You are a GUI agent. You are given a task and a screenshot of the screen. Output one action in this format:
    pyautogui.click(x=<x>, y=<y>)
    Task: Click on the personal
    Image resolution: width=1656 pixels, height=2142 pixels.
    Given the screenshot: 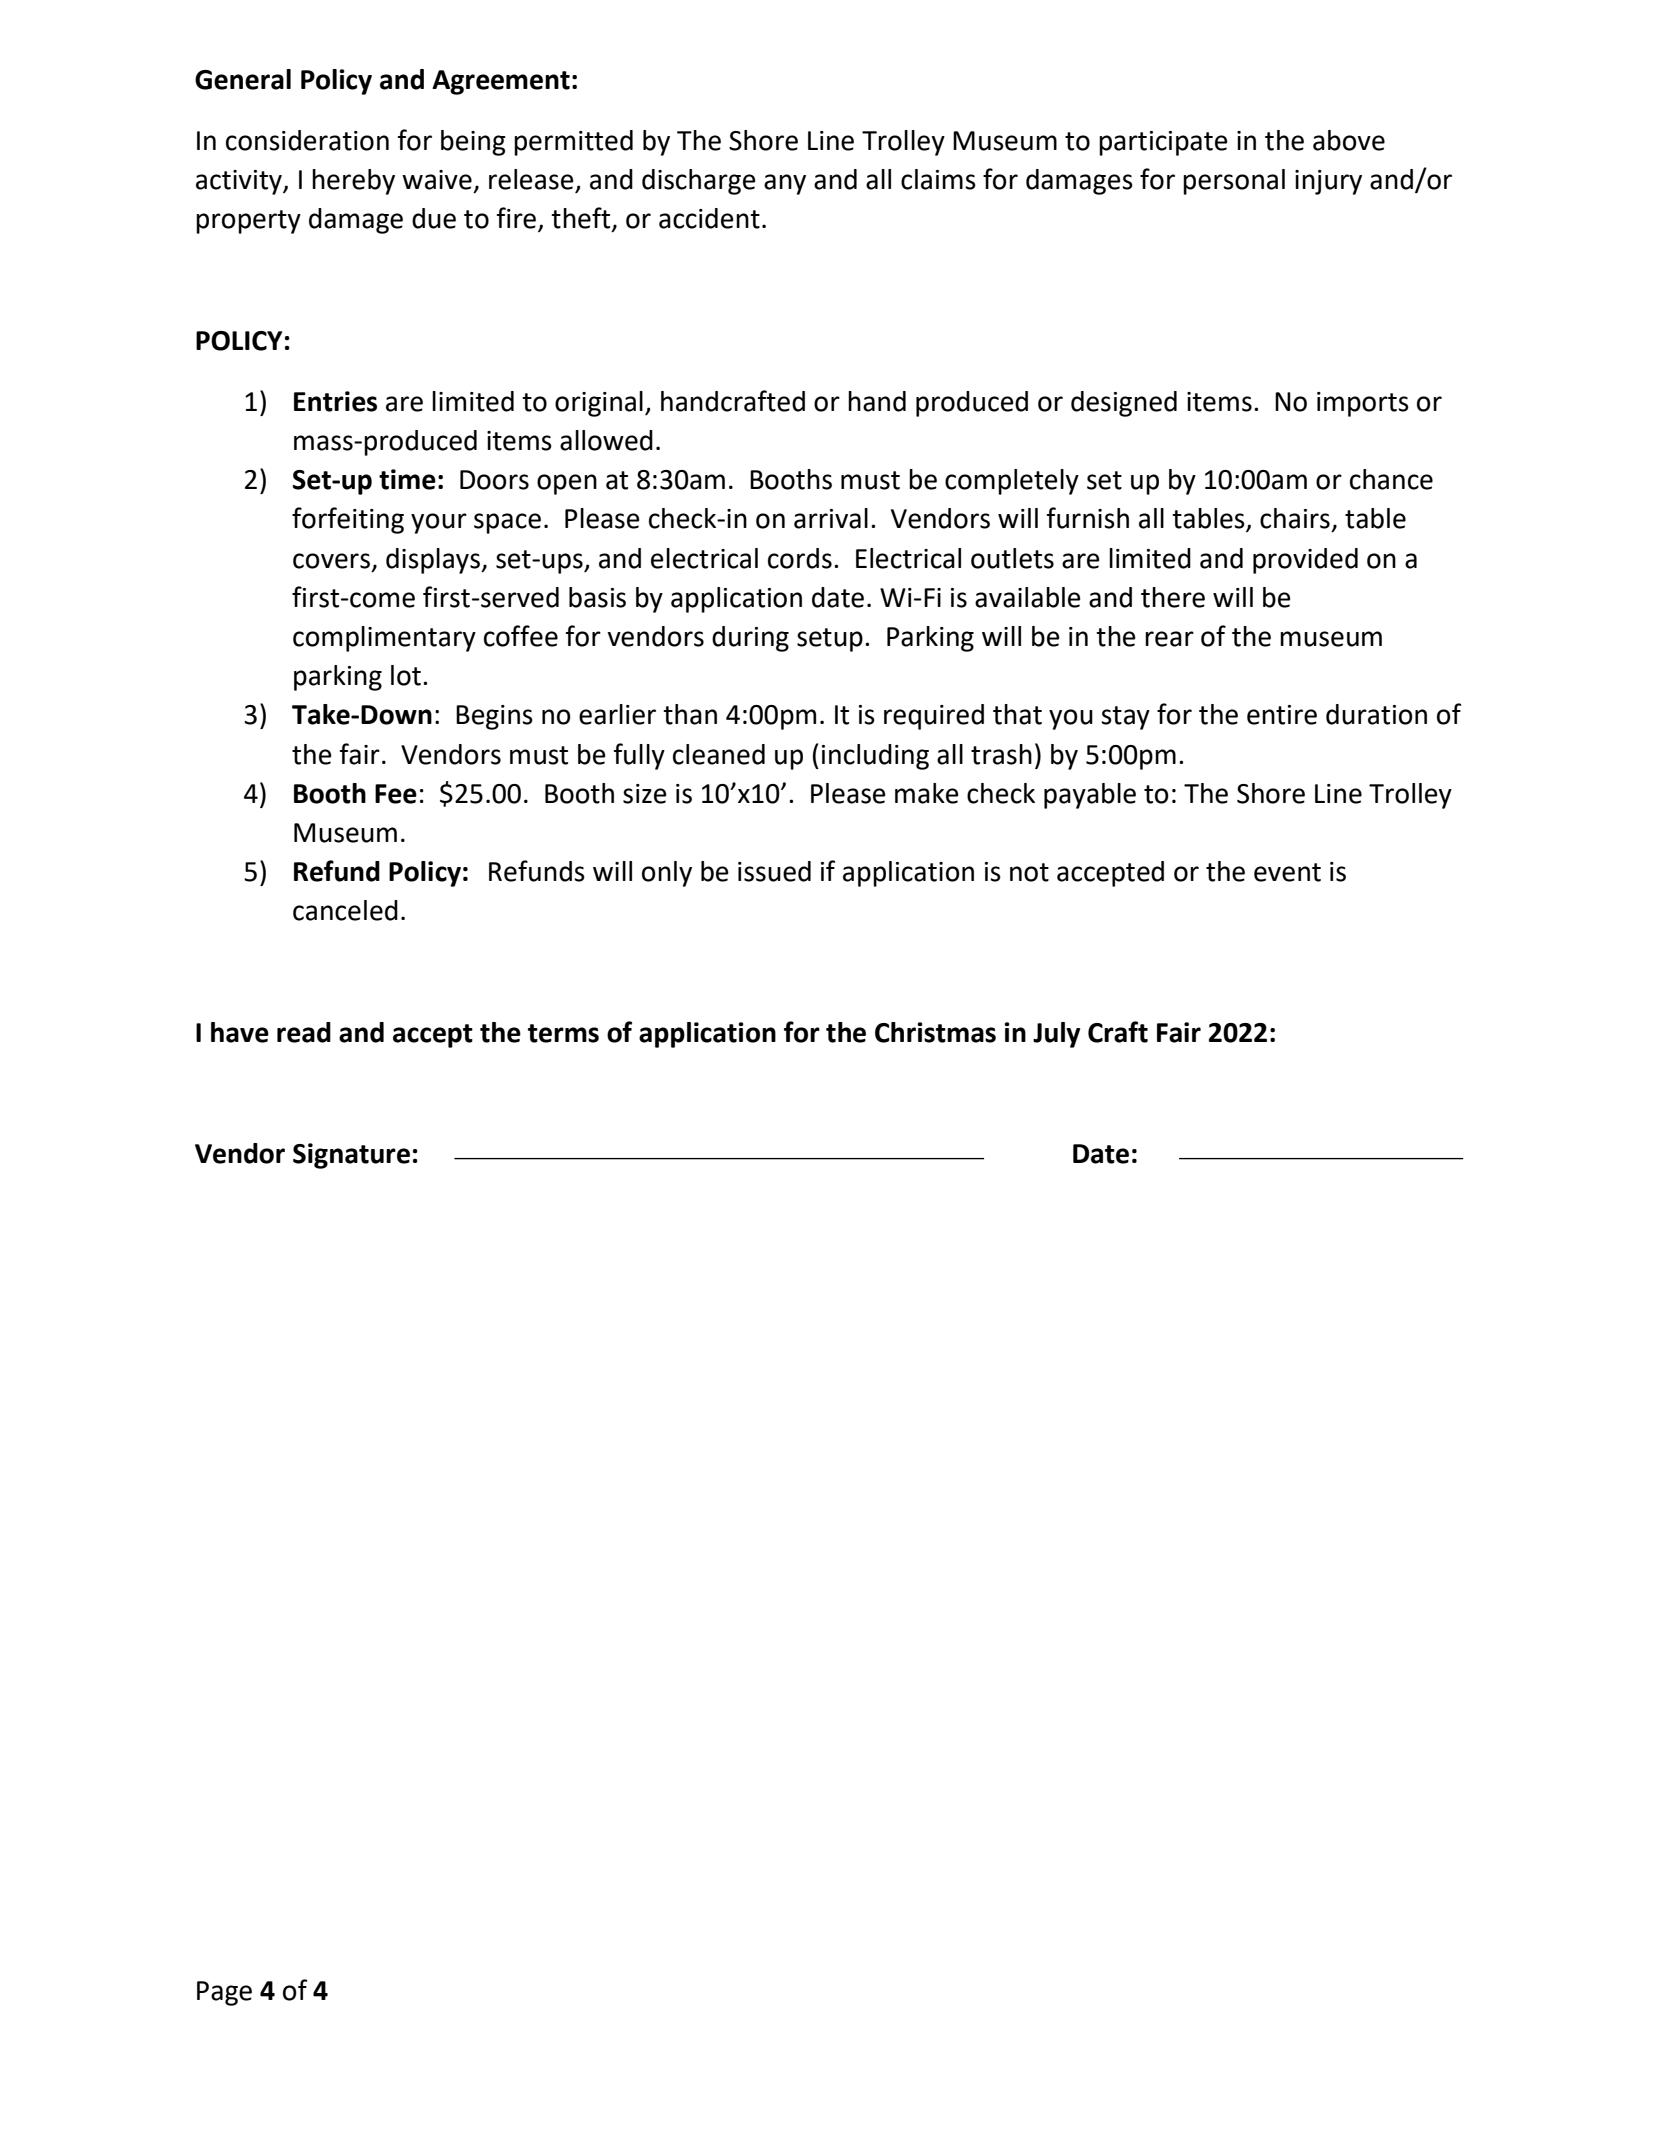 What is the action you would take?
    pyautogui.click(x=1234, y=182)
